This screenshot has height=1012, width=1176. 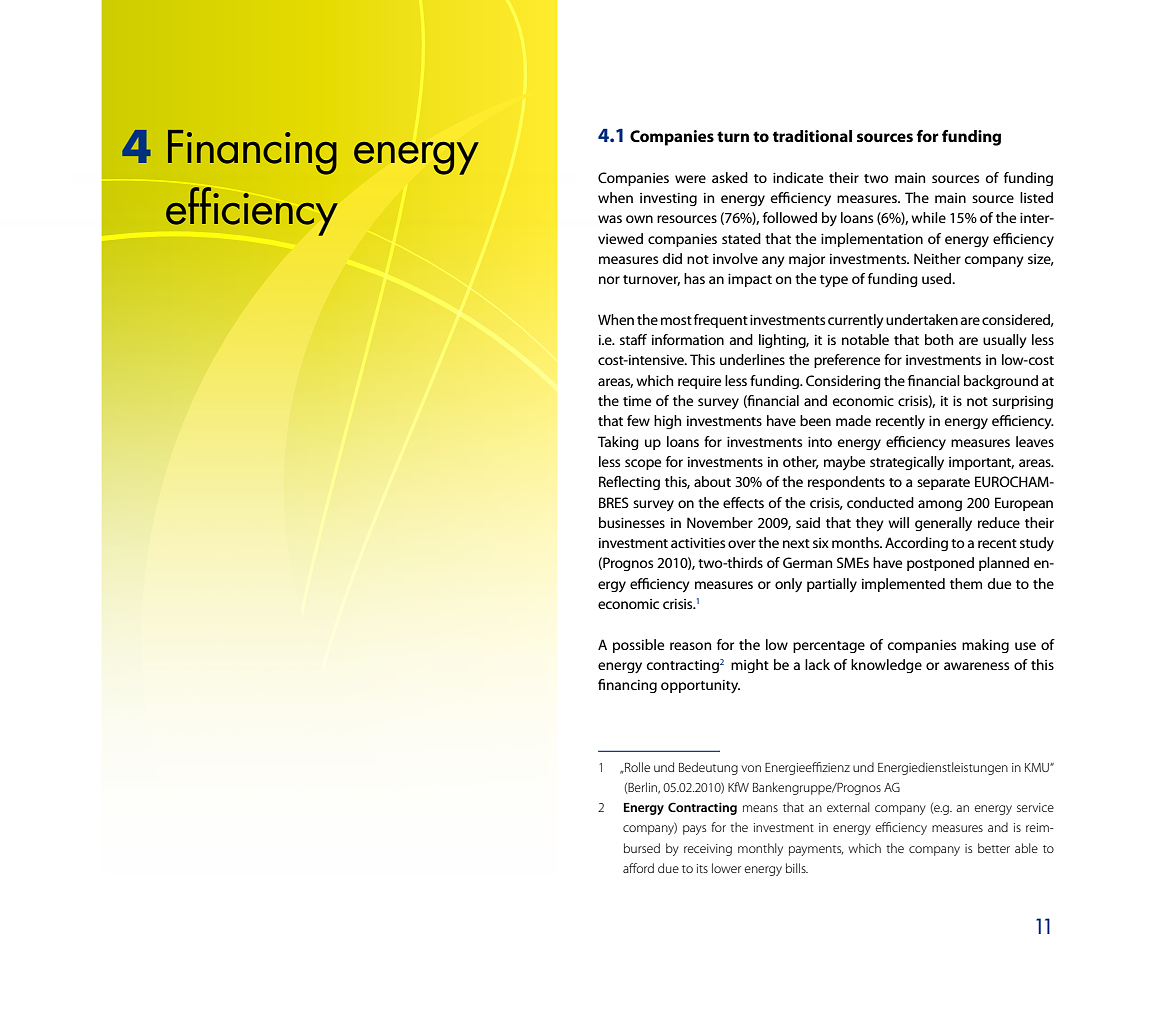 I want to click on businesses, so click(x=632, y=522).
